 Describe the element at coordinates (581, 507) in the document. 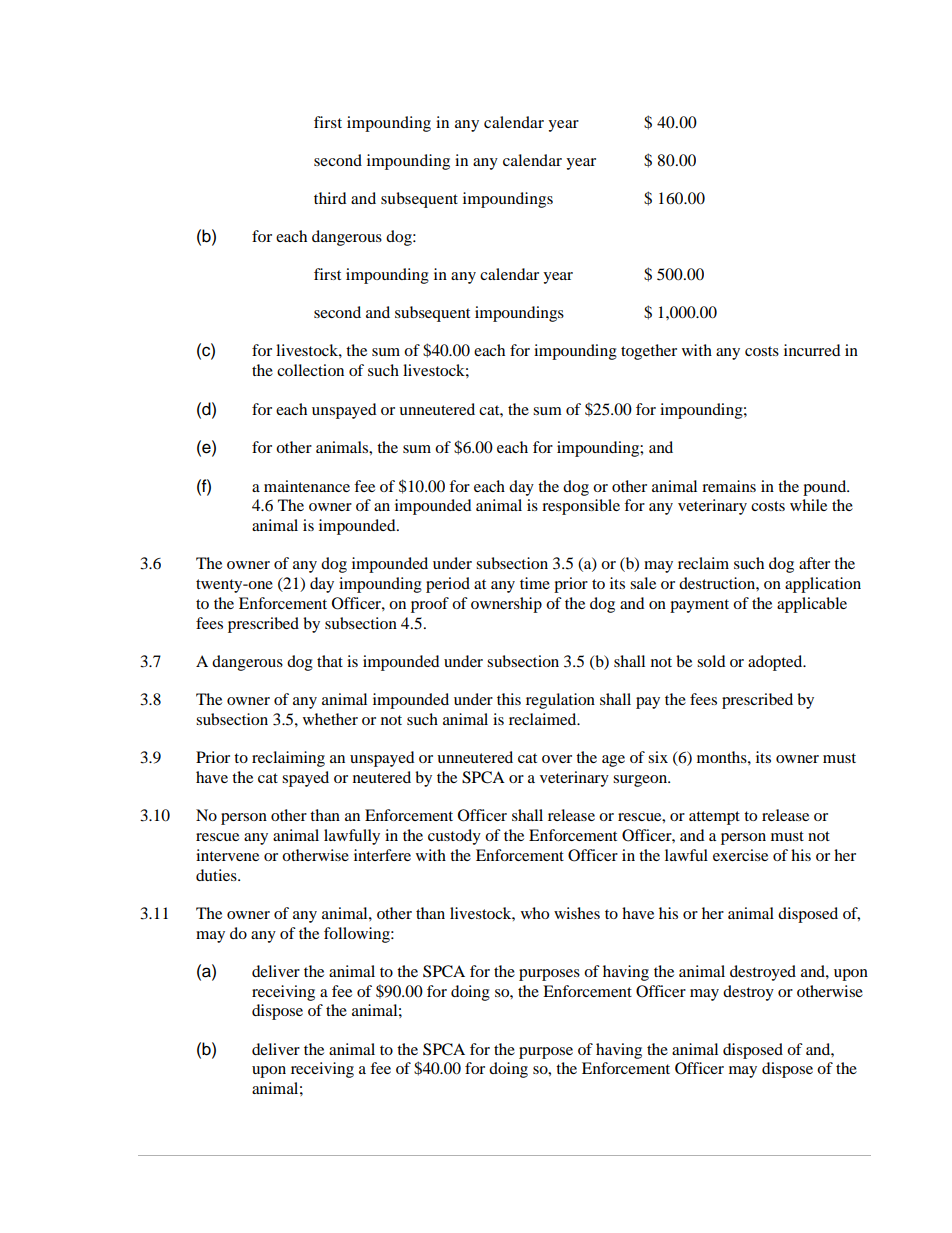

I see `responsible` at that location.
